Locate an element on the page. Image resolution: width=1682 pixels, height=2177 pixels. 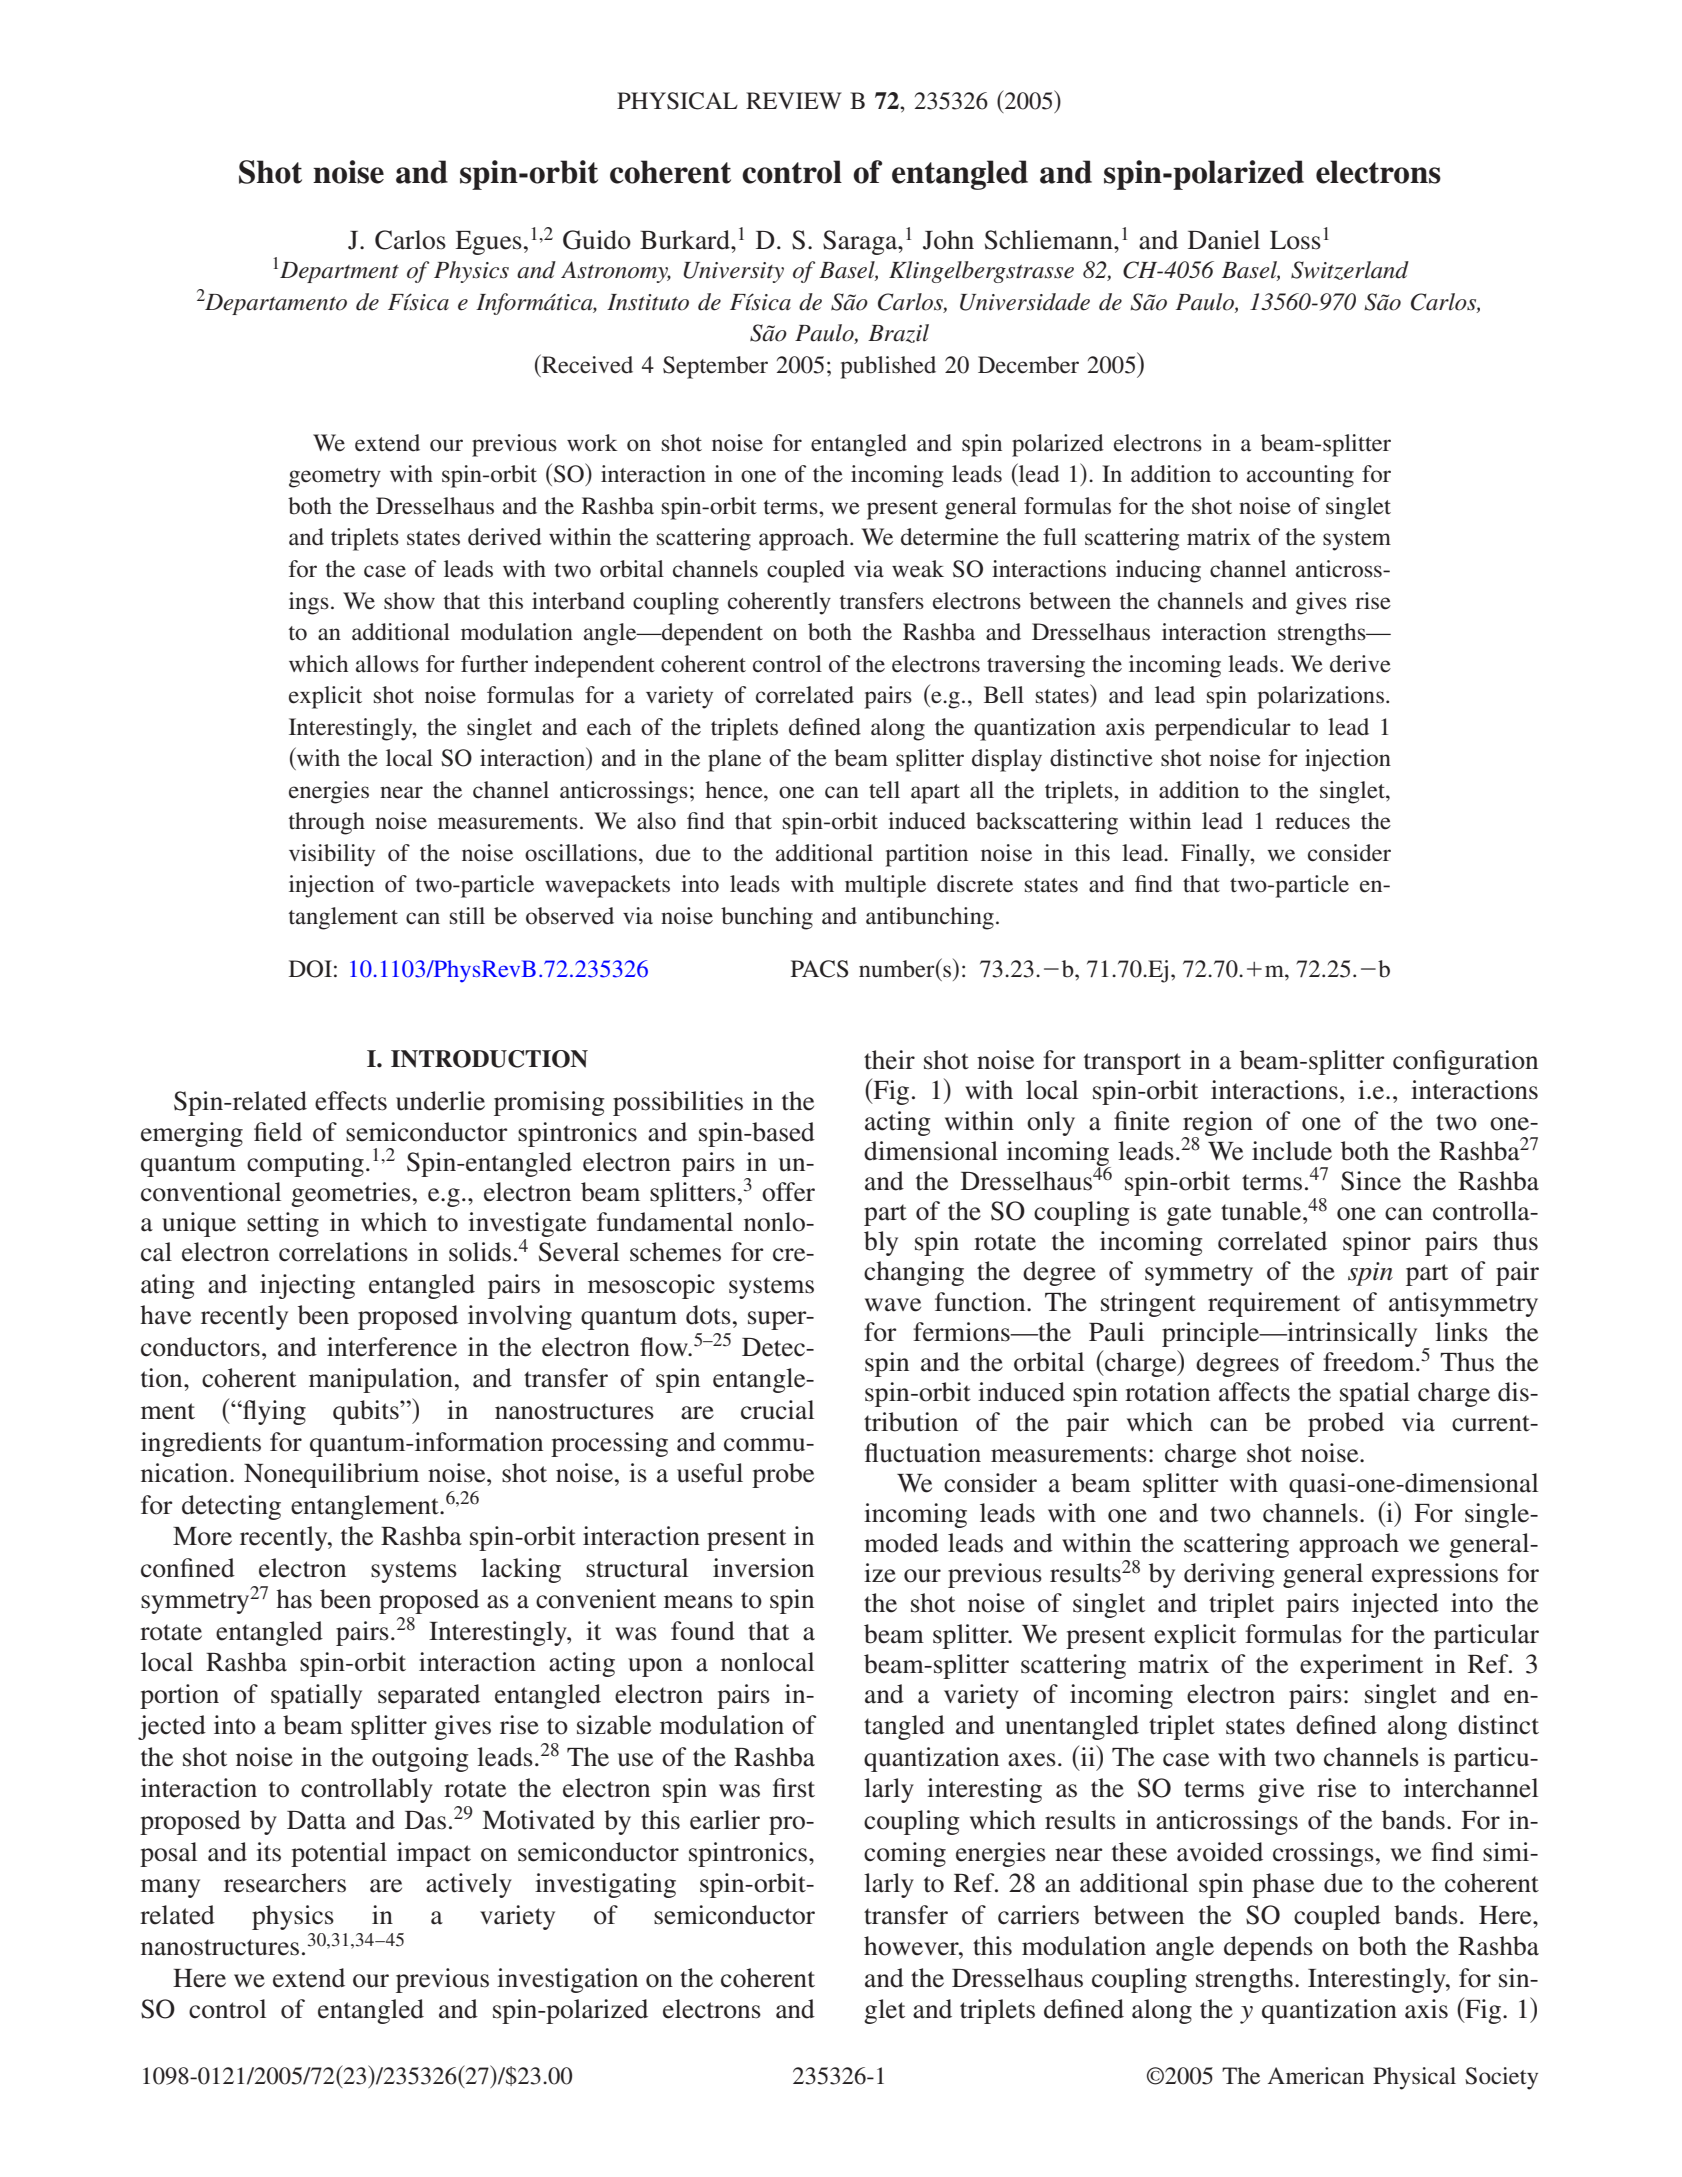
affects is located at coordinates (1254, 1392).
